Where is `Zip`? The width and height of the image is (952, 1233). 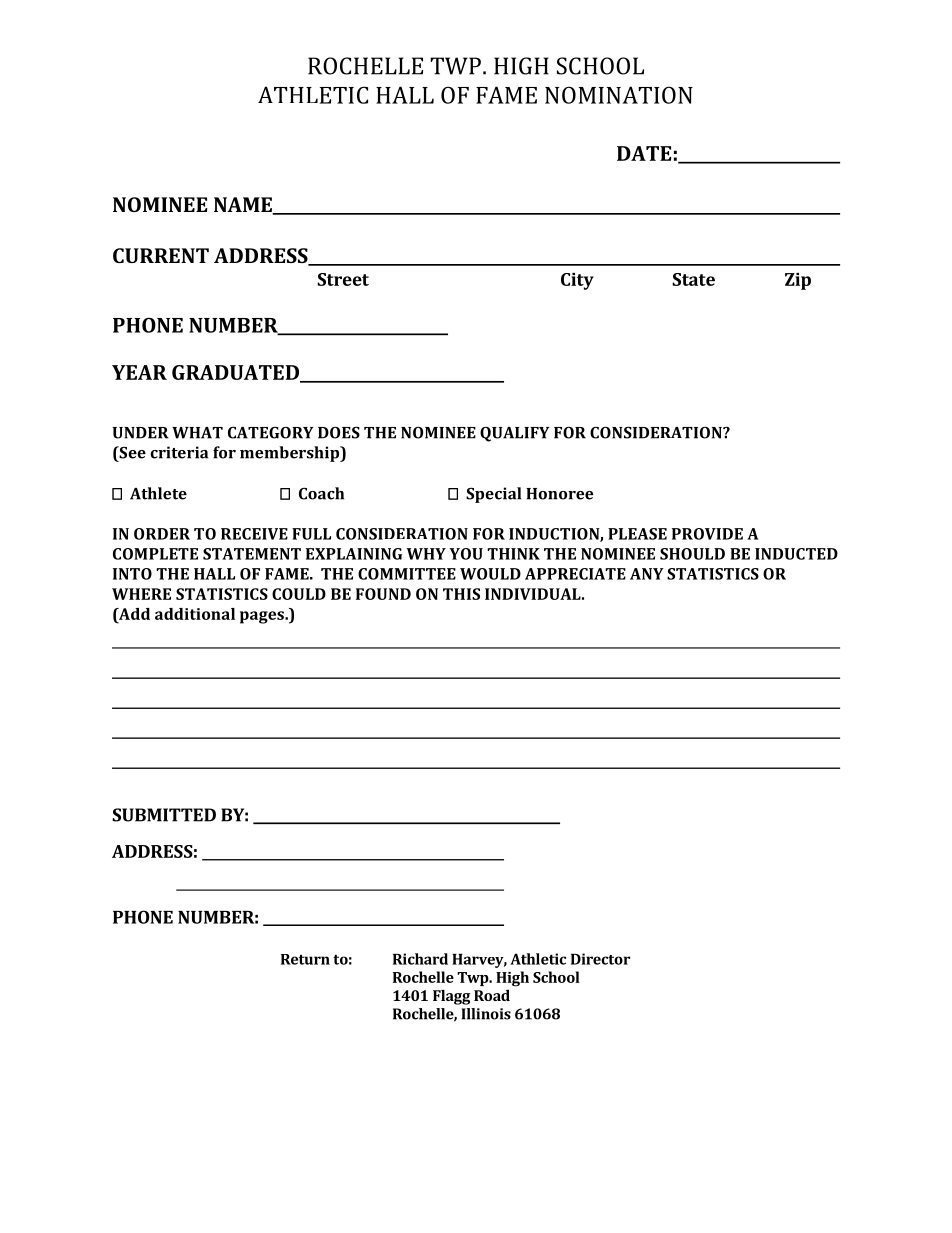 Zip is located at coordinates (798, 281).
